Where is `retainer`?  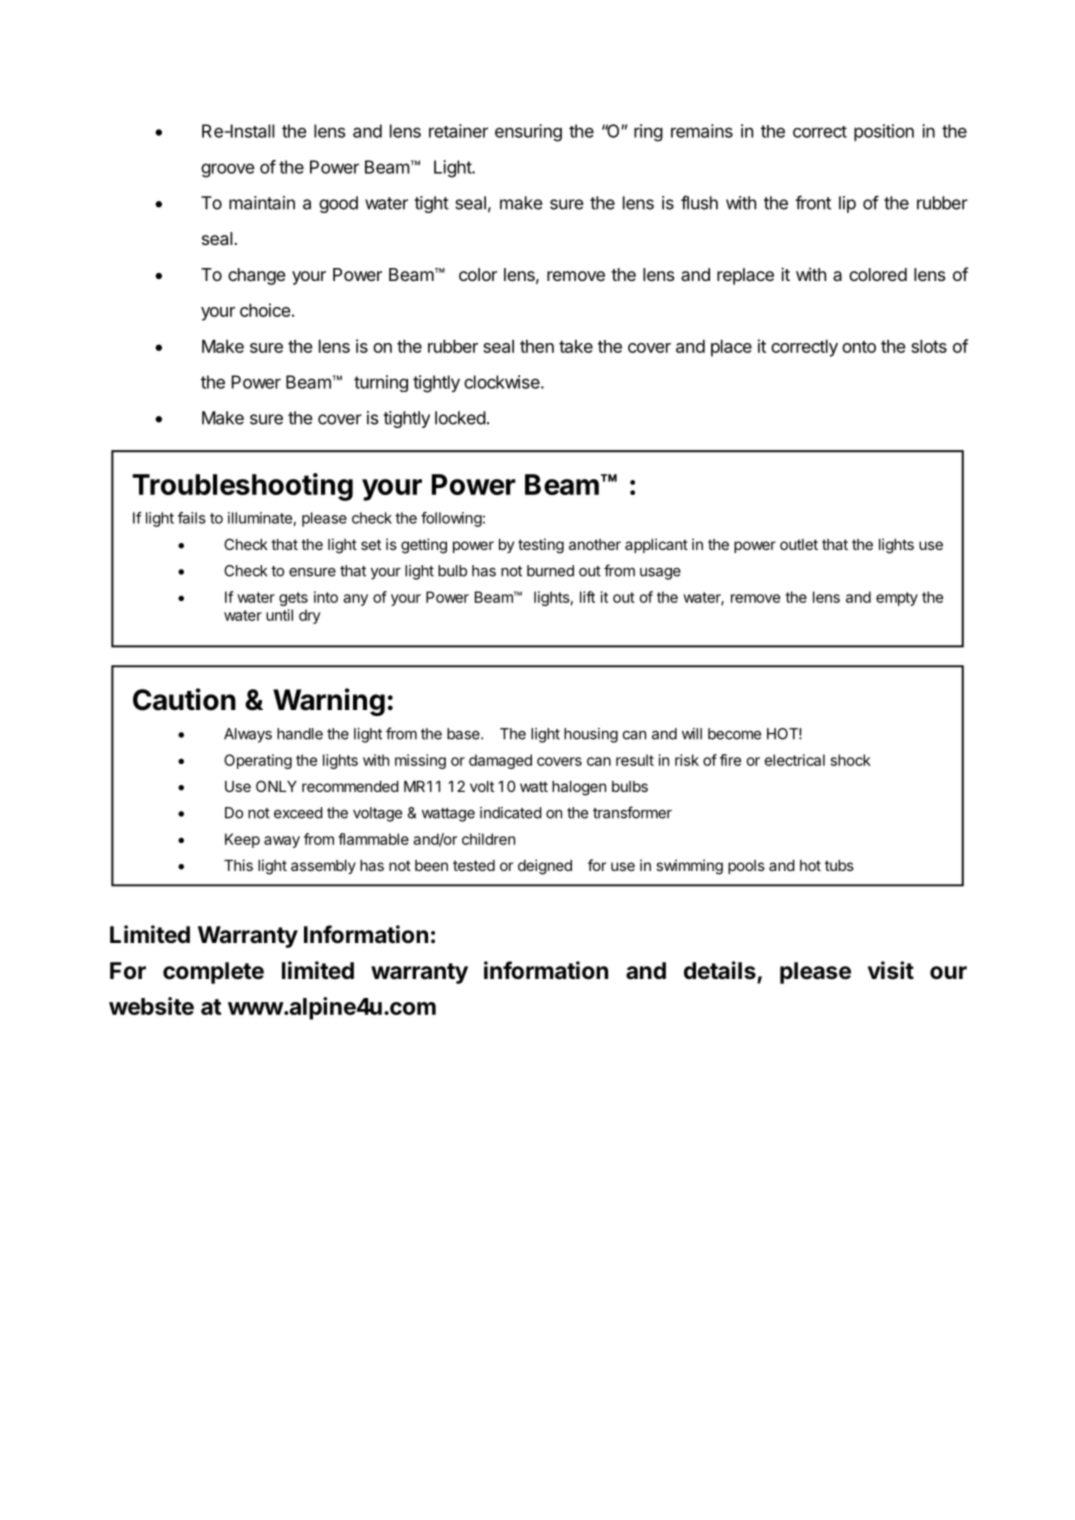 retainer is located at coordinates (458, 131).
